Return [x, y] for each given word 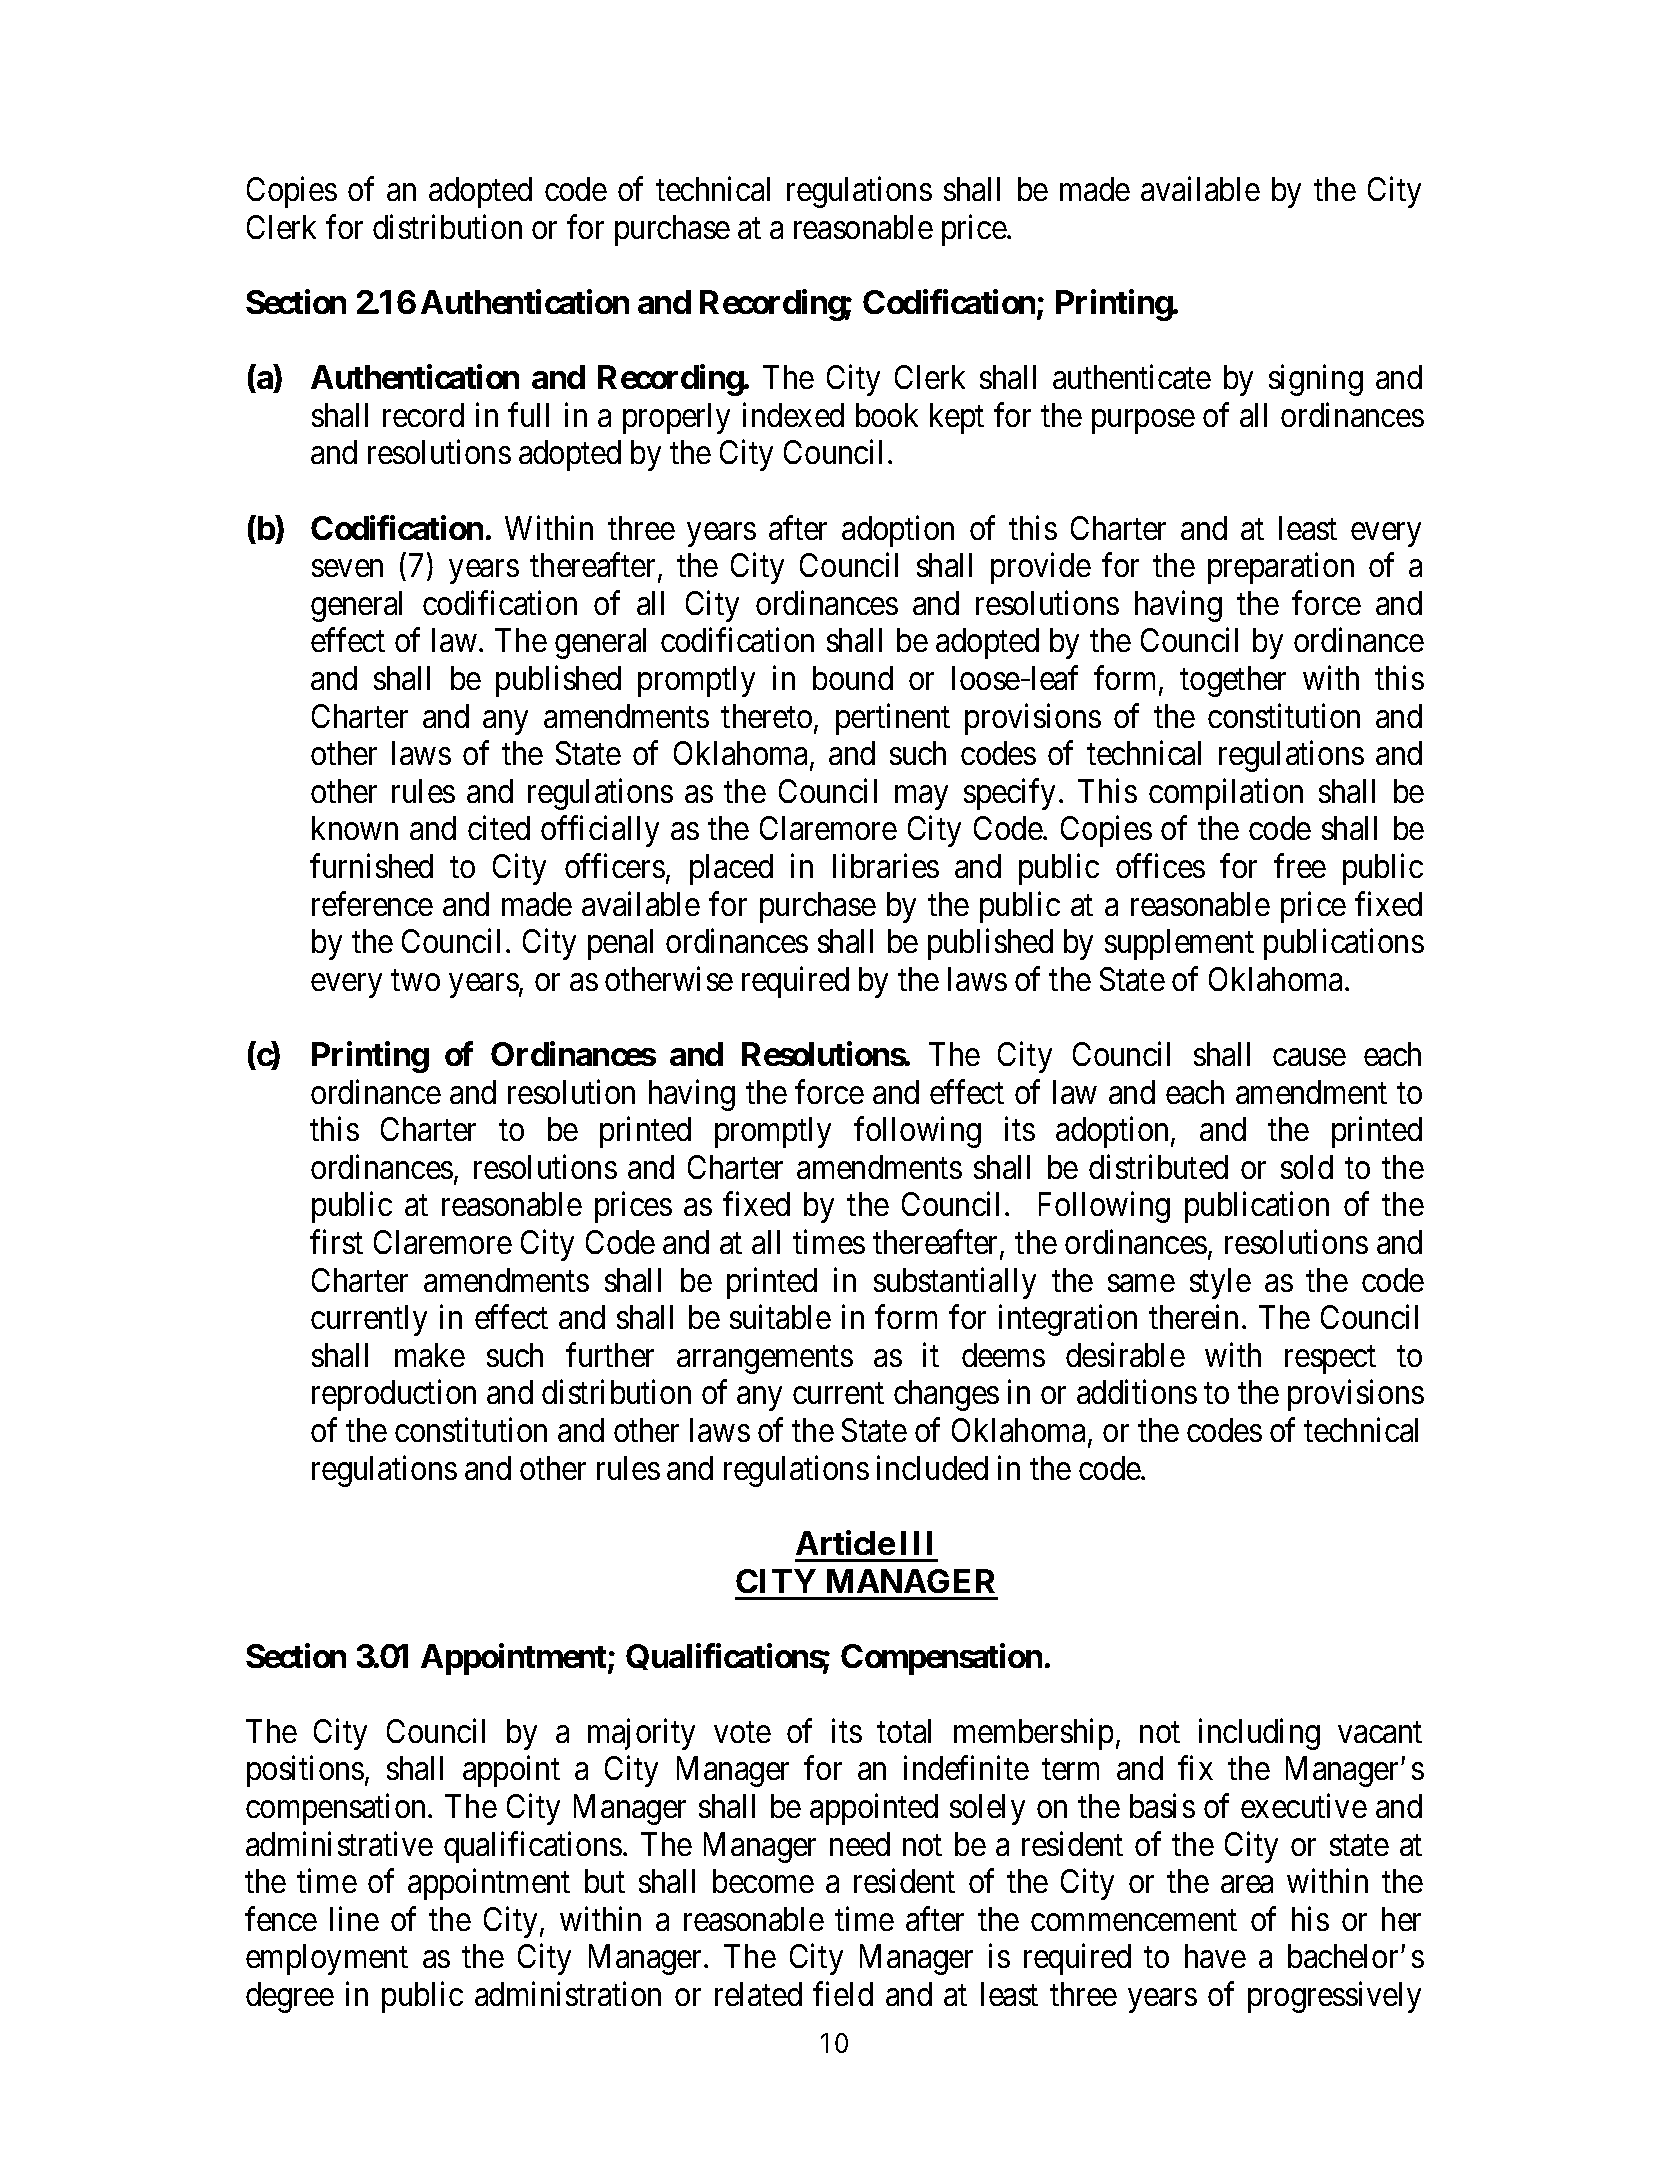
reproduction [394, 1395]
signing [1316, 380]
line [354, 1918]
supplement [1179, 944]
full [528, 415]
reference [372, 903]
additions [1137, 1392]
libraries [886, 866]
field [843, 1994]
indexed [793, 415]
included [932, 1467]
